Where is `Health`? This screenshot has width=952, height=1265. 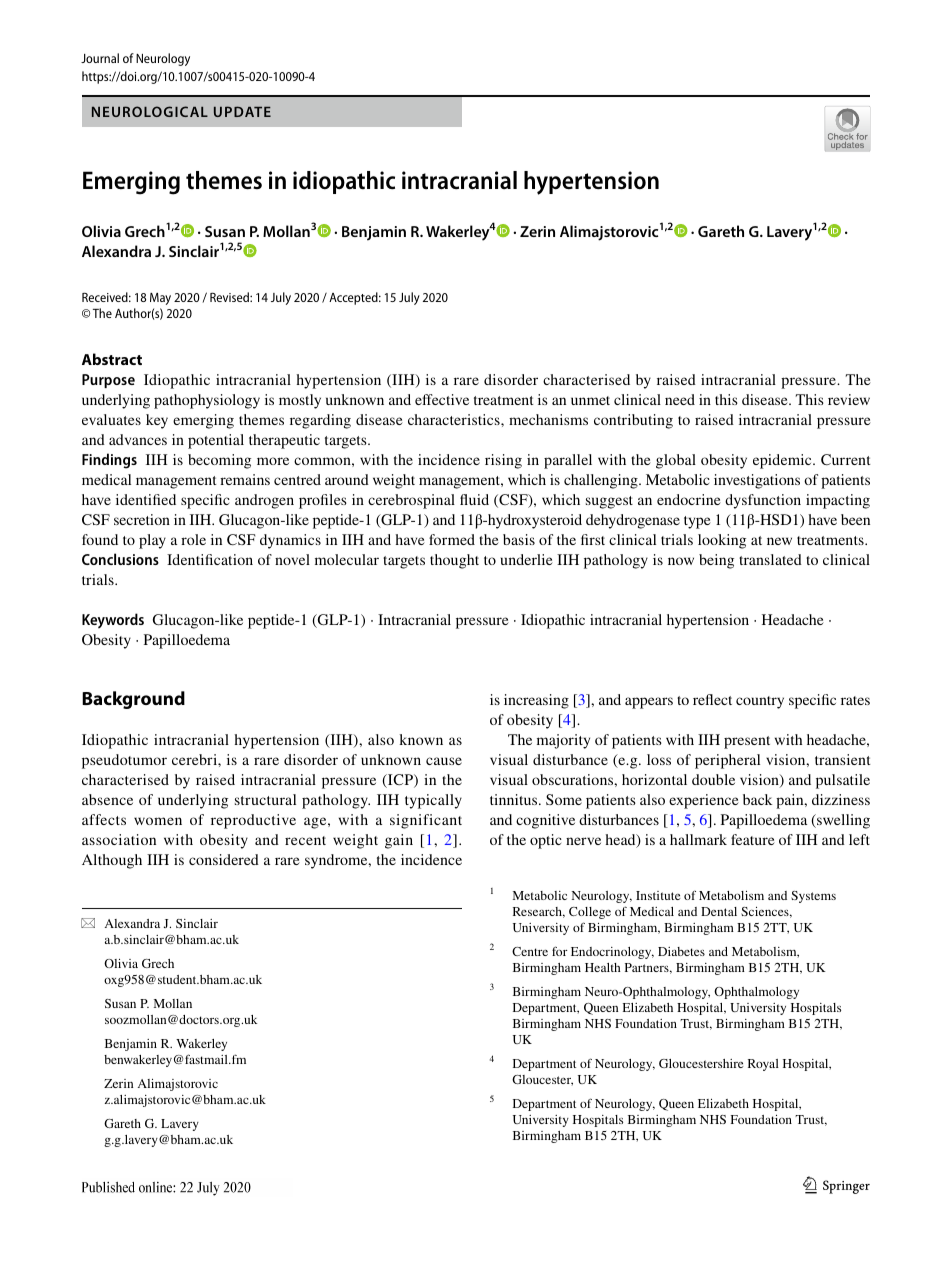 Health is located at coordinates (603, 967).
